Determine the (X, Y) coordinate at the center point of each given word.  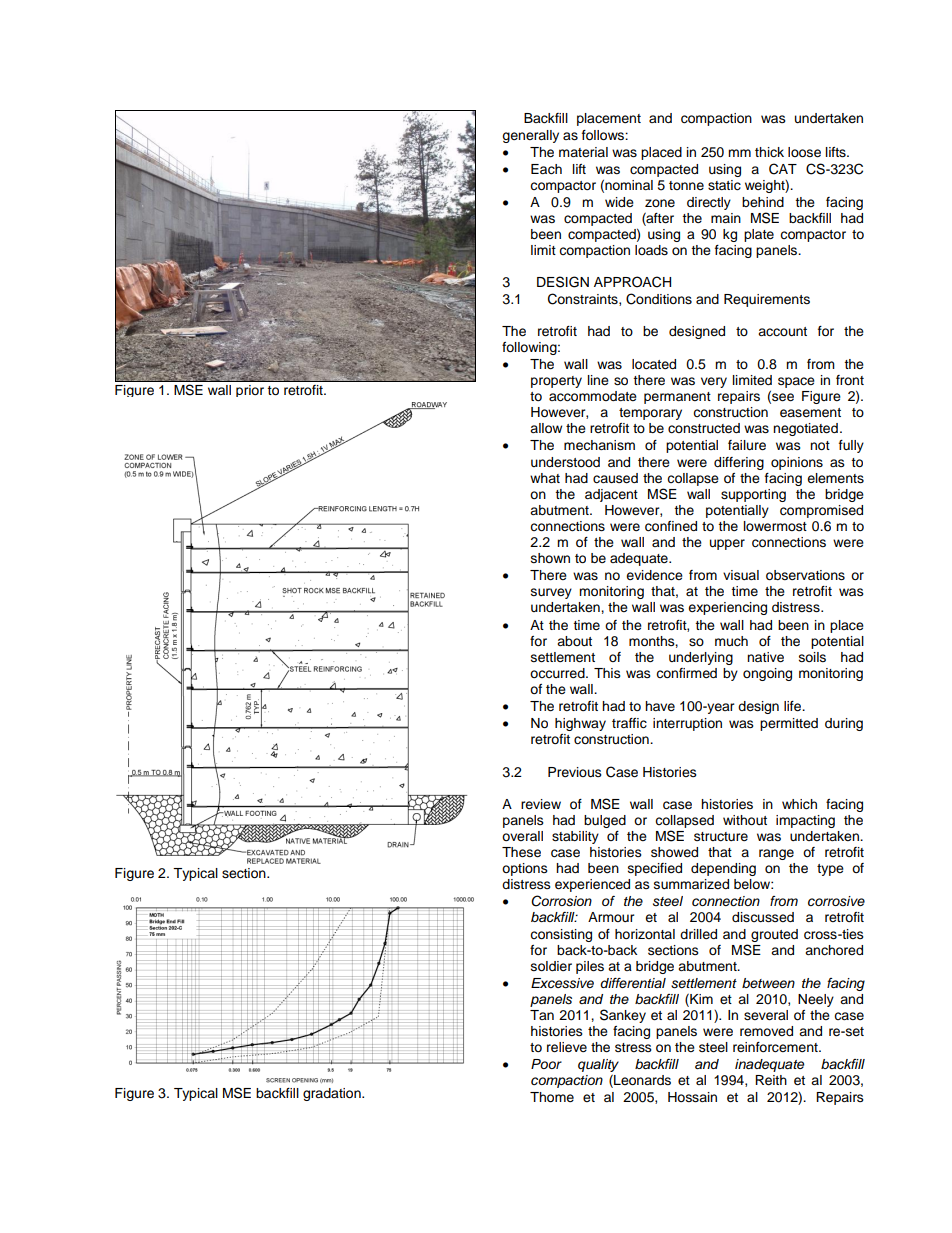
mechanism (599, 445)
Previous (575, 772)
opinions (797, 463)
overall (522, 836)
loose (804, 152)
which (799, 804)
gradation (333, 1094)
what (545, 478)
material (583, 152)
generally (530, 136)
